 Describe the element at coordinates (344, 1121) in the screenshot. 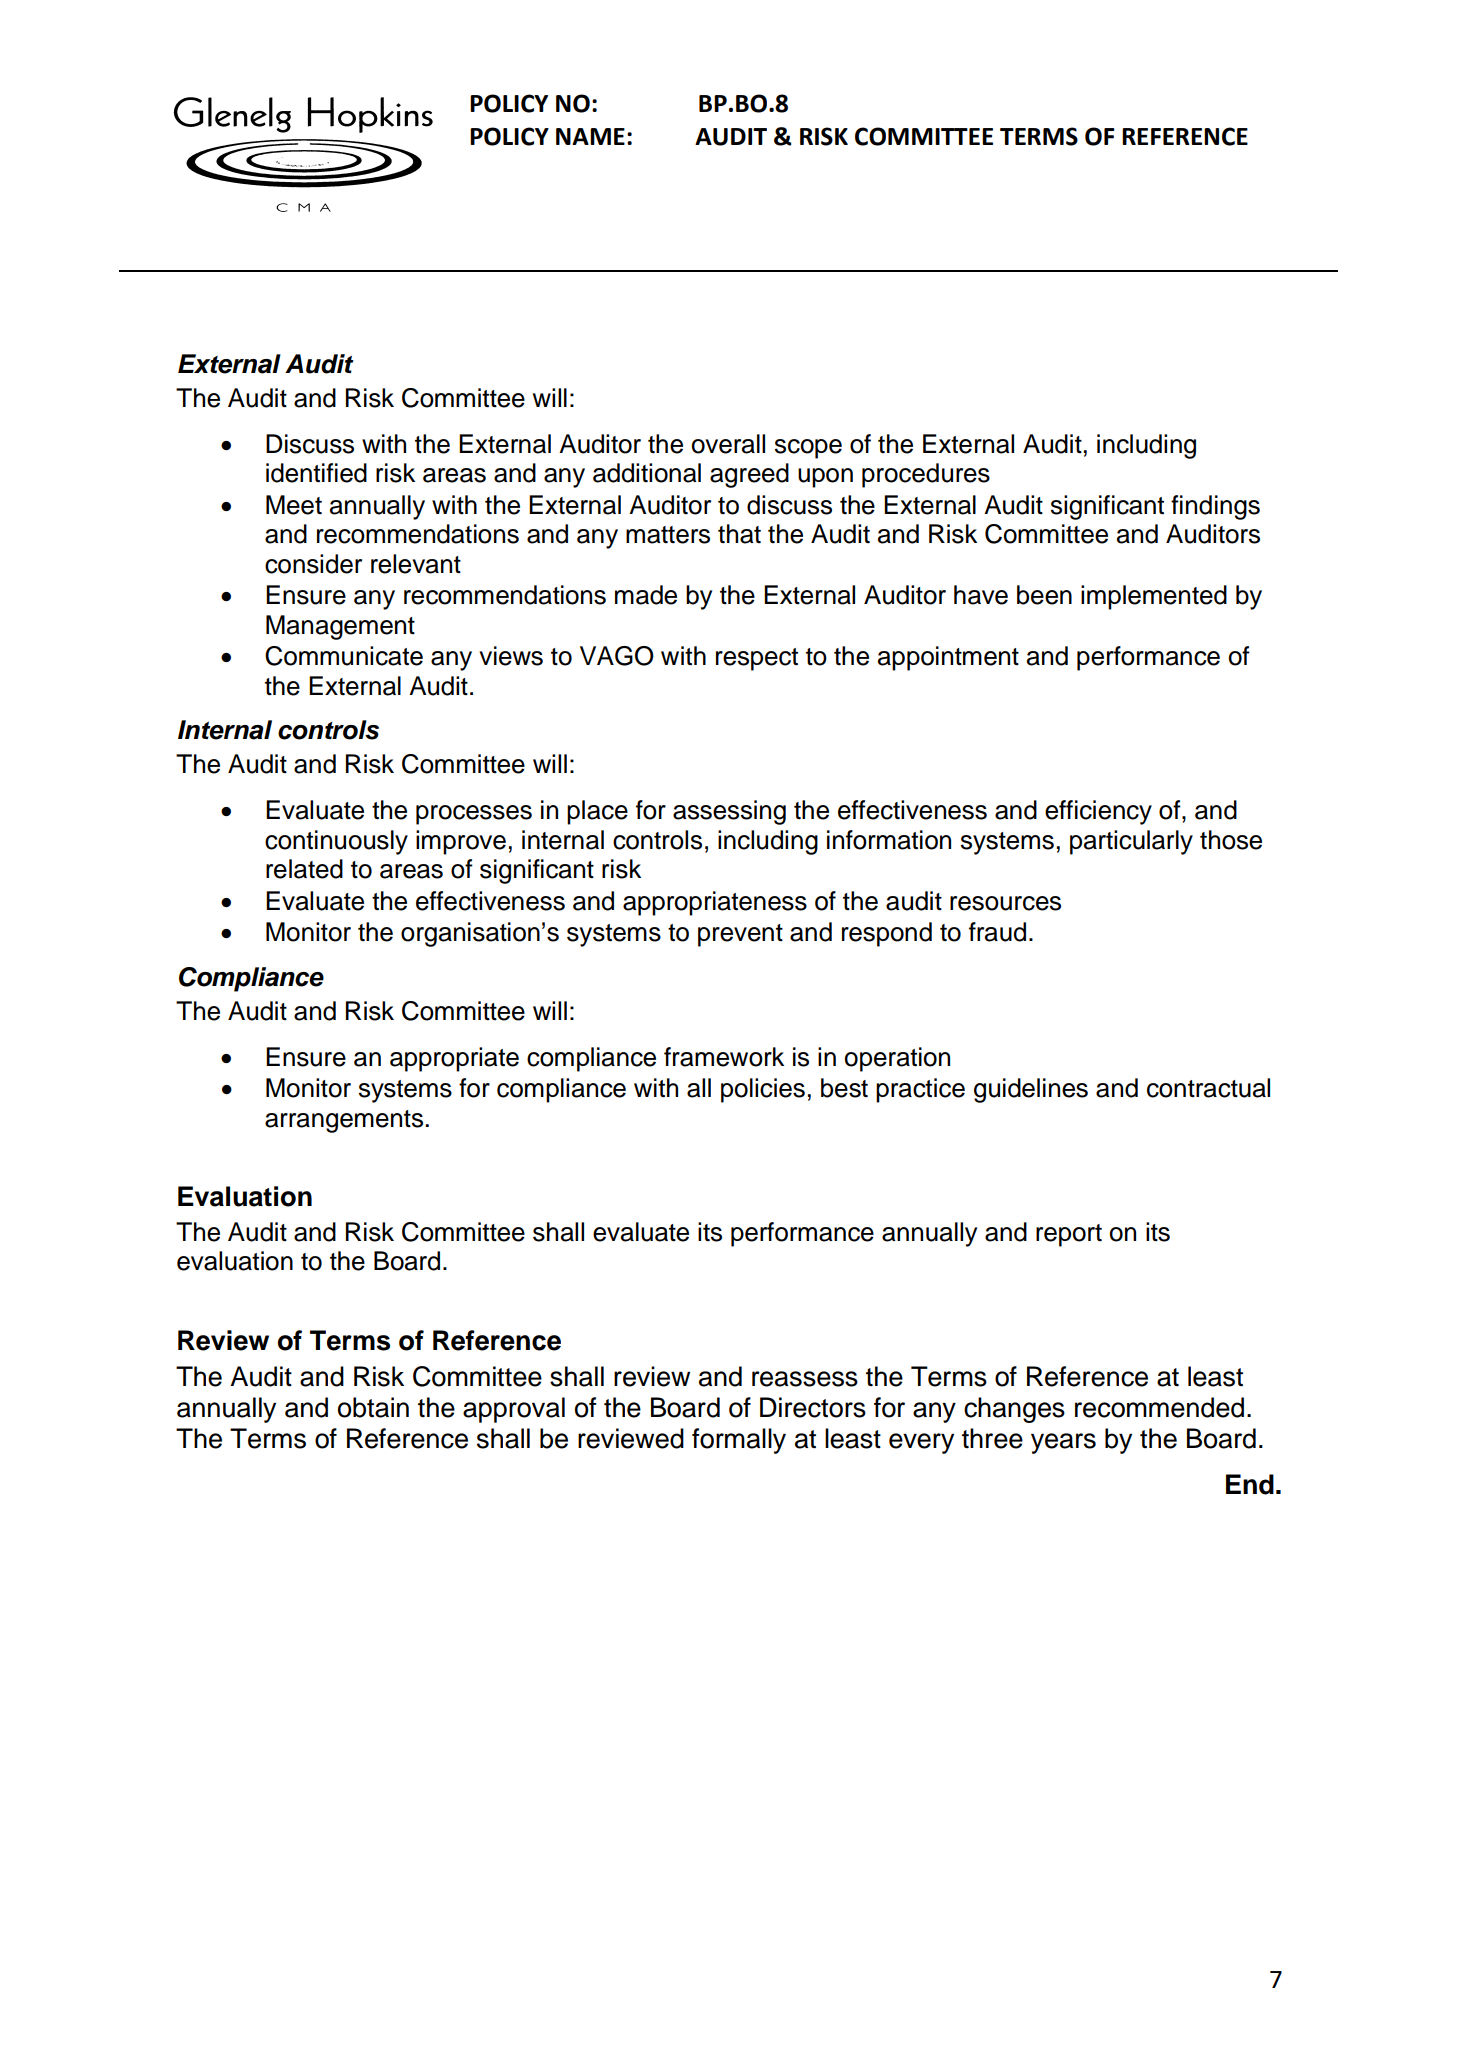

I see `arrangements` at that location.
